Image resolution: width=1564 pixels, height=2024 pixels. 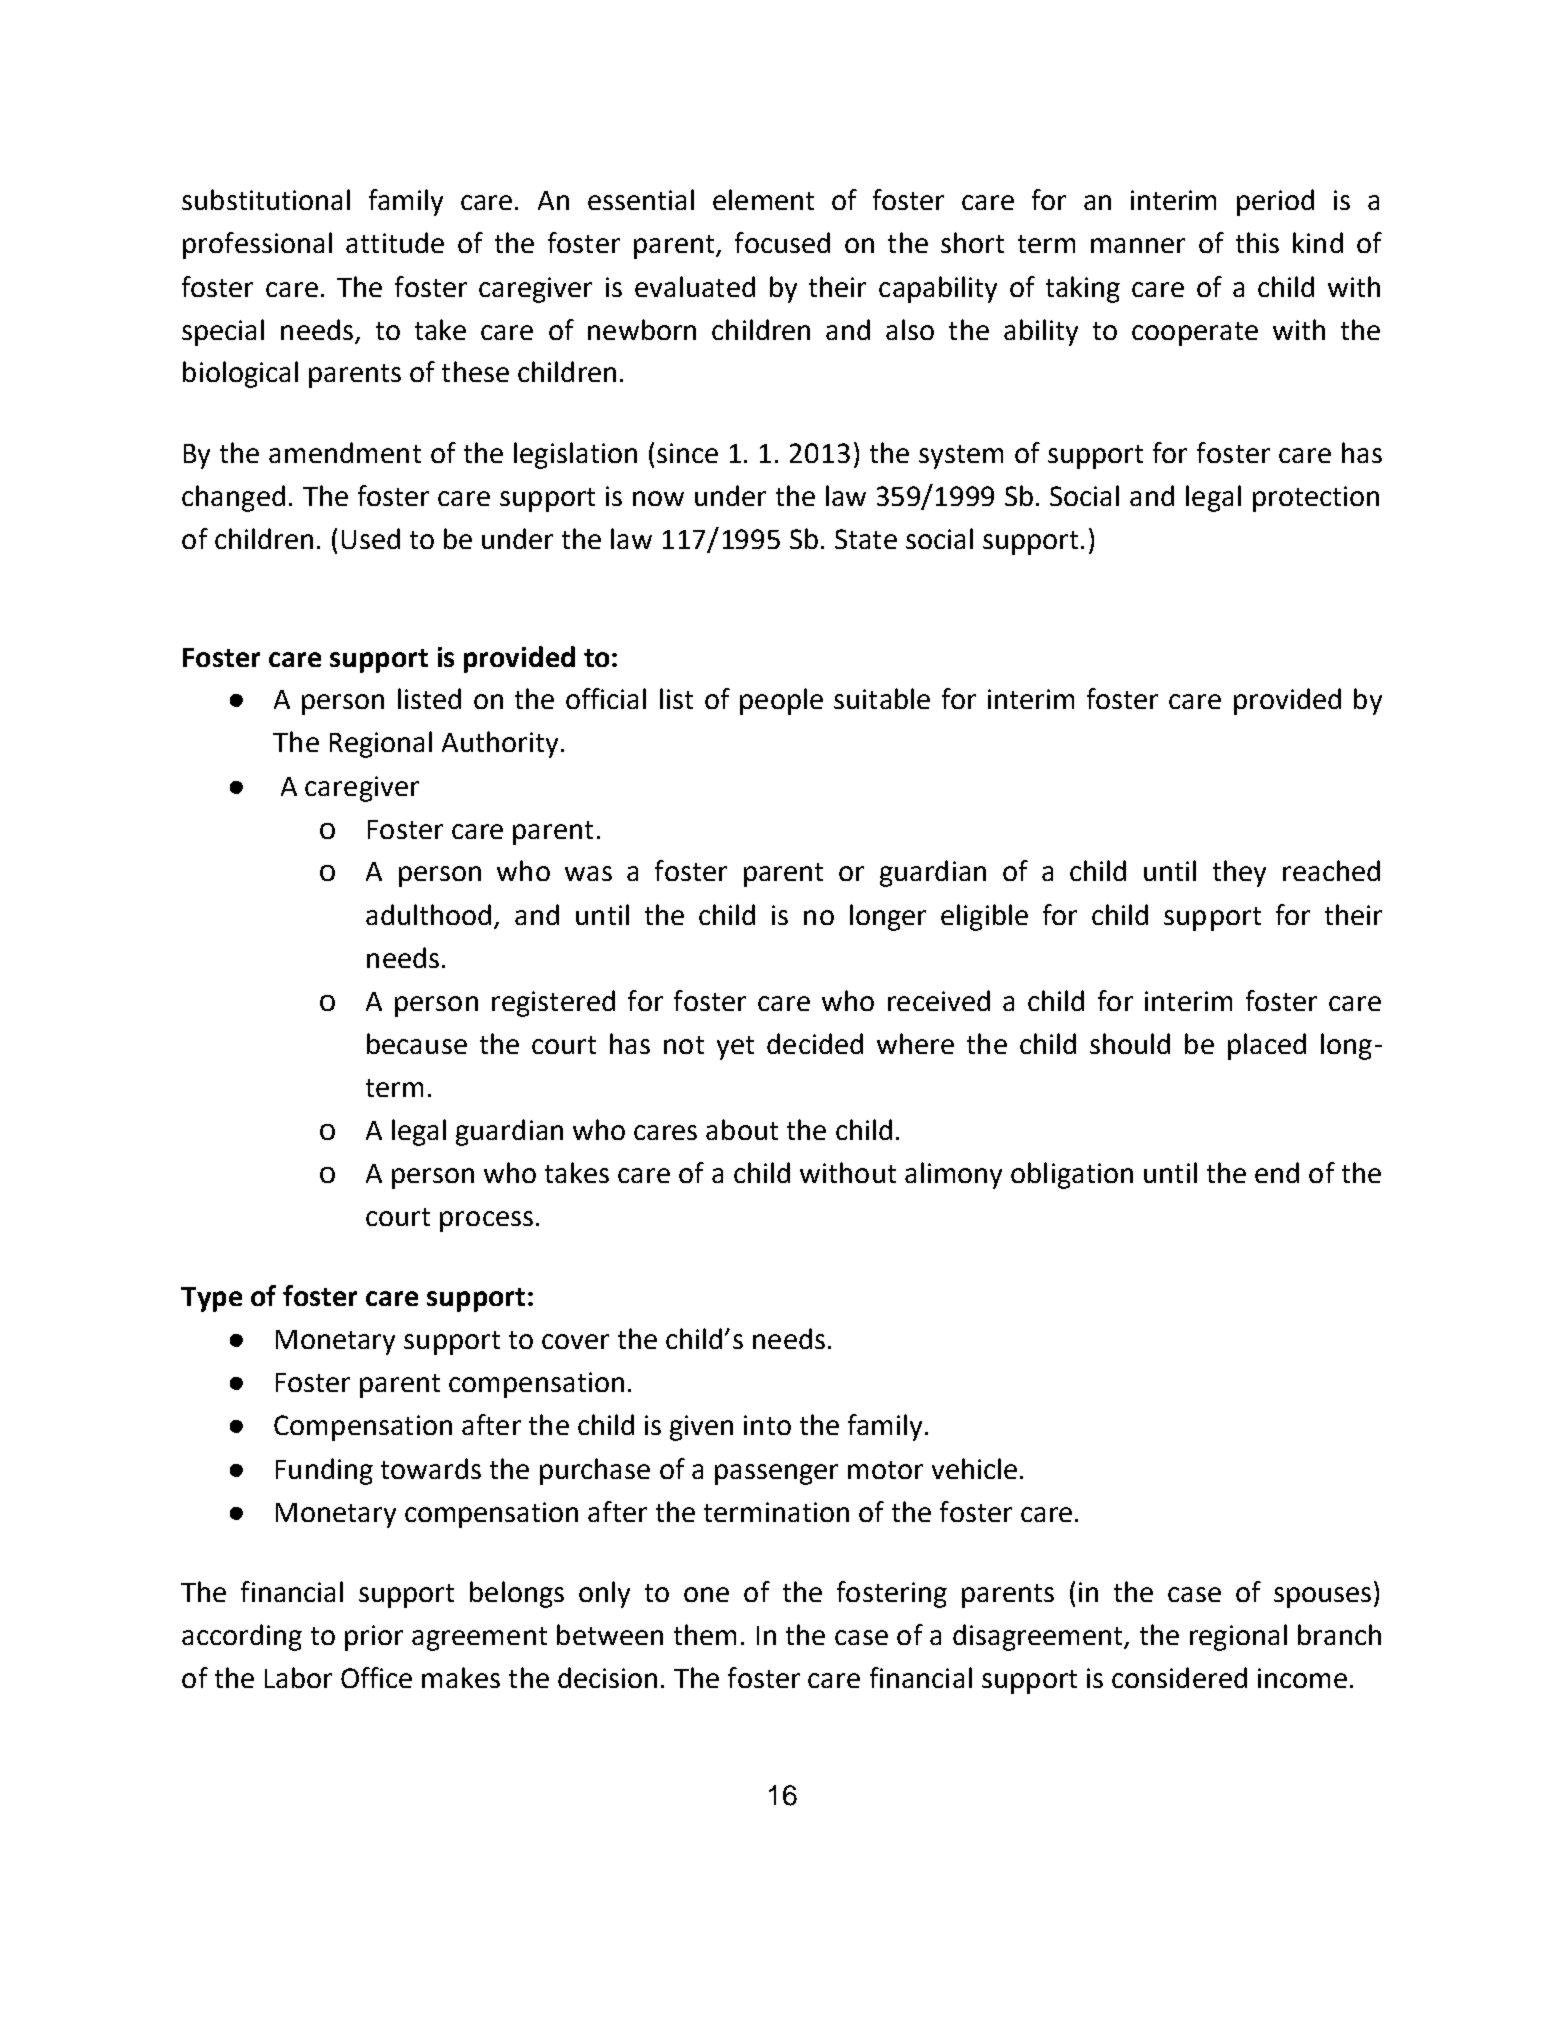 I want to click on about, so click(x=742, y=1129).
